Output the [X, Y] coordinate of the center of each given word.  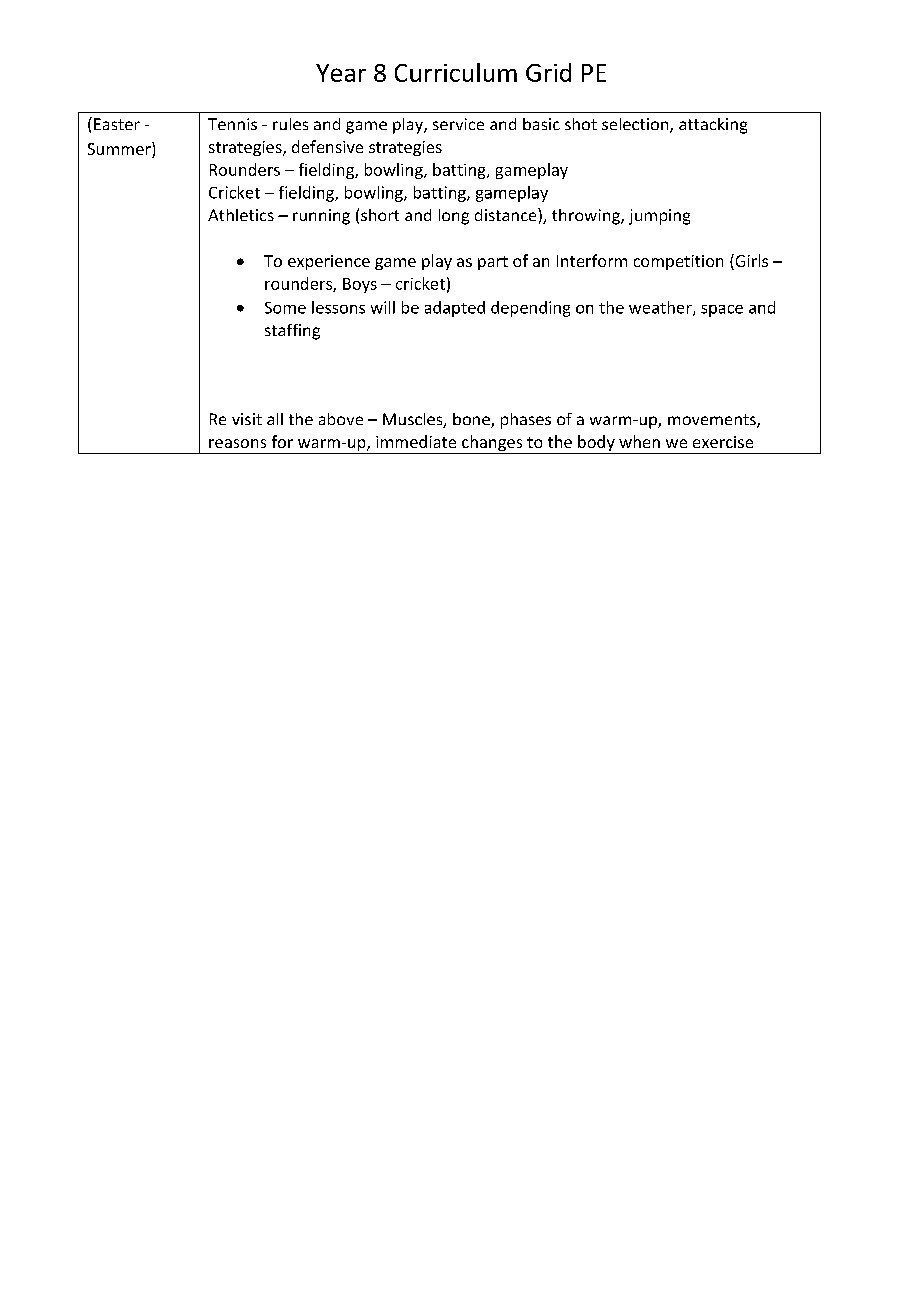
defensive [327, 146]
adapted [455, 309]
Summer [120, 150]
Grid [548, 72]
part [493, 263]
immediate [416, 441]
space [722, 311]
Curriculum [456, 72]
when [639, 441]
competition [678, 262]
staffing [292, 332]
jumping [659, 217]
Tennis [232, 124]
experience [329, 262]
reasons [237, 443]
